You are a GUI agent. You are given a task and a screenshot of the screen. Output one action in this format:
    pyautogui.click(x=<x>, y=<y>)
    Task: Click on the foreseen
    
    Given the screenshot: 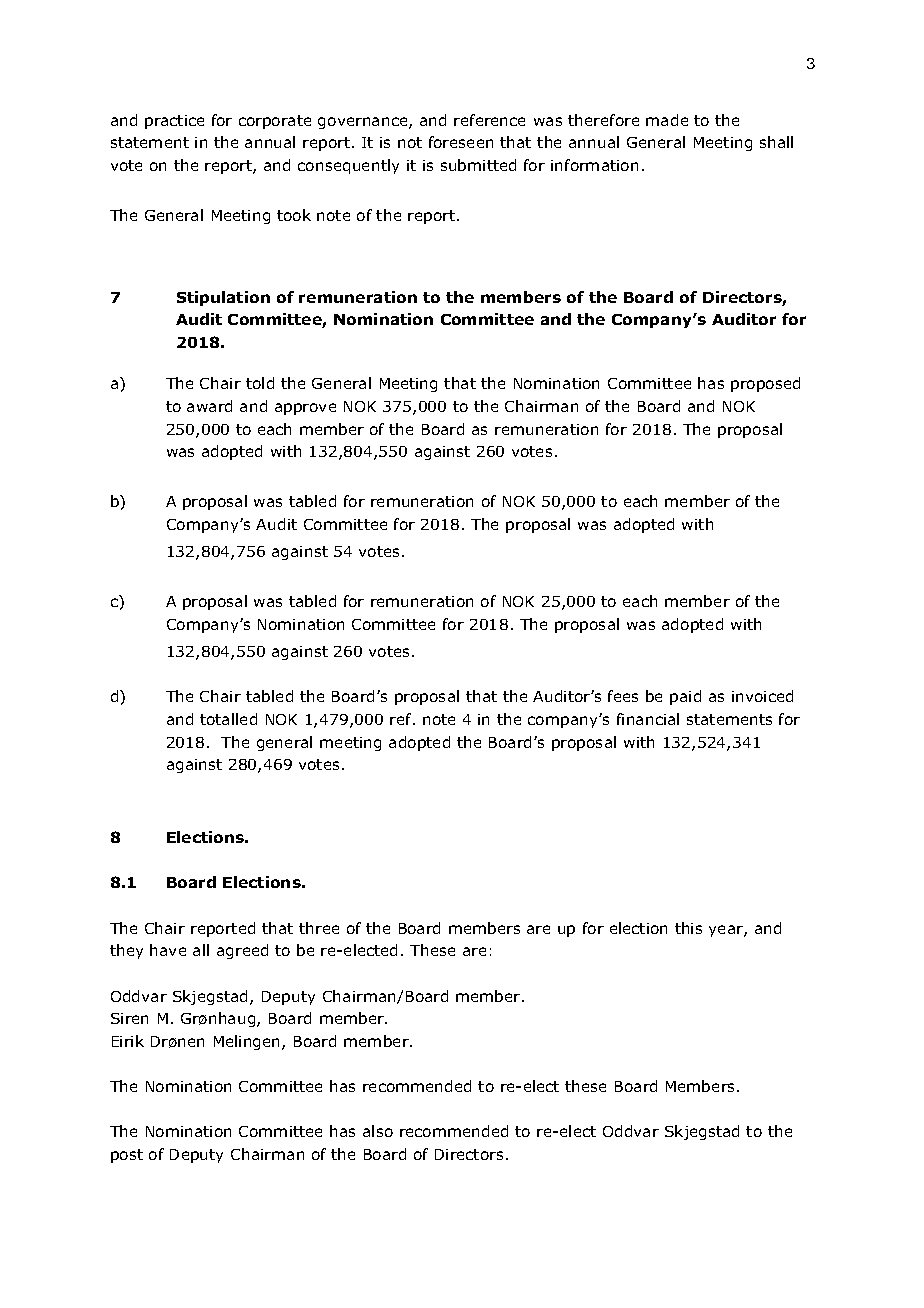 What is the action you would take?
    pyautogui.click(x=461, y=142)
